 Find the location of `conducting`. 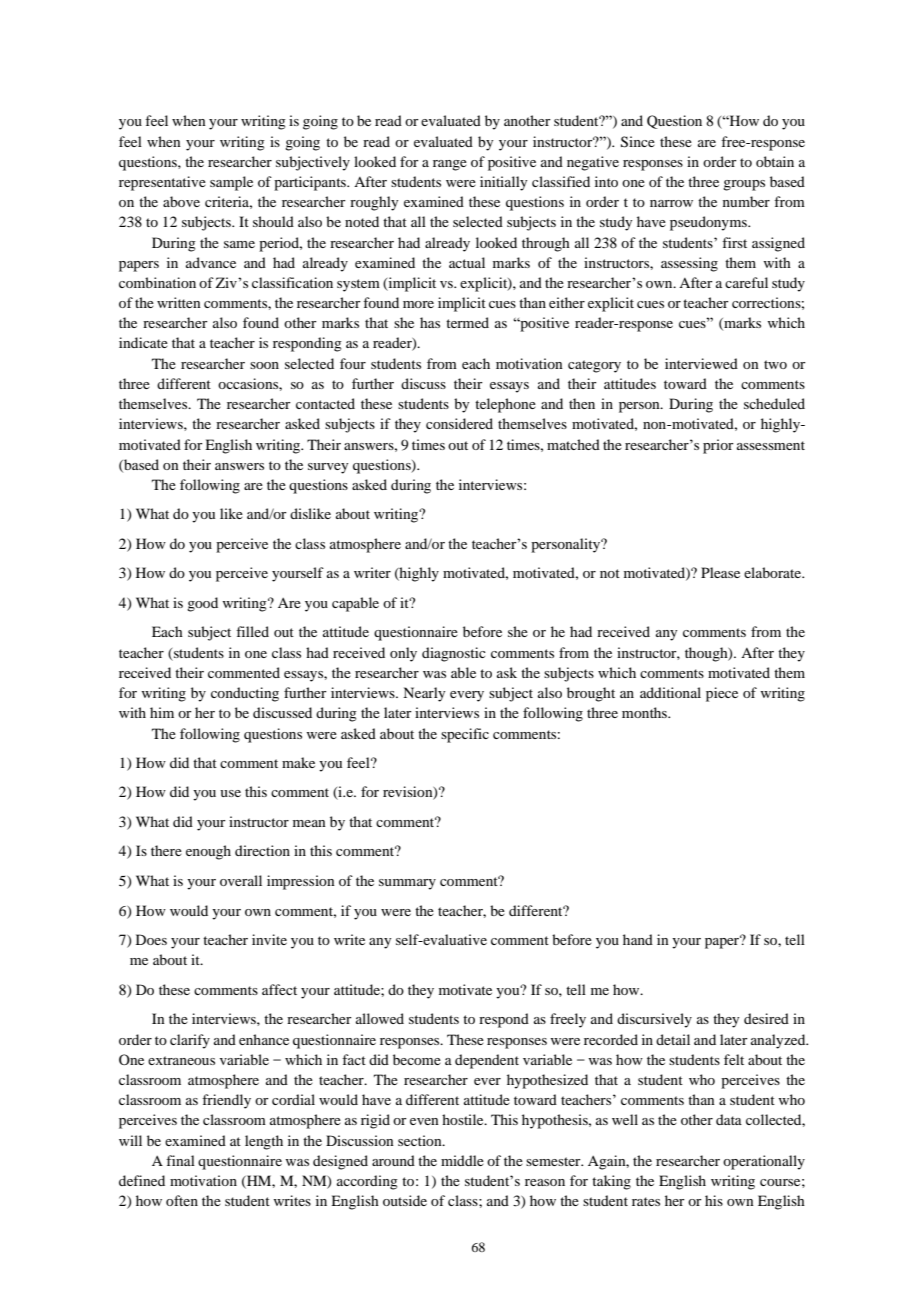

conducting is located at coordinates (245, 694).
